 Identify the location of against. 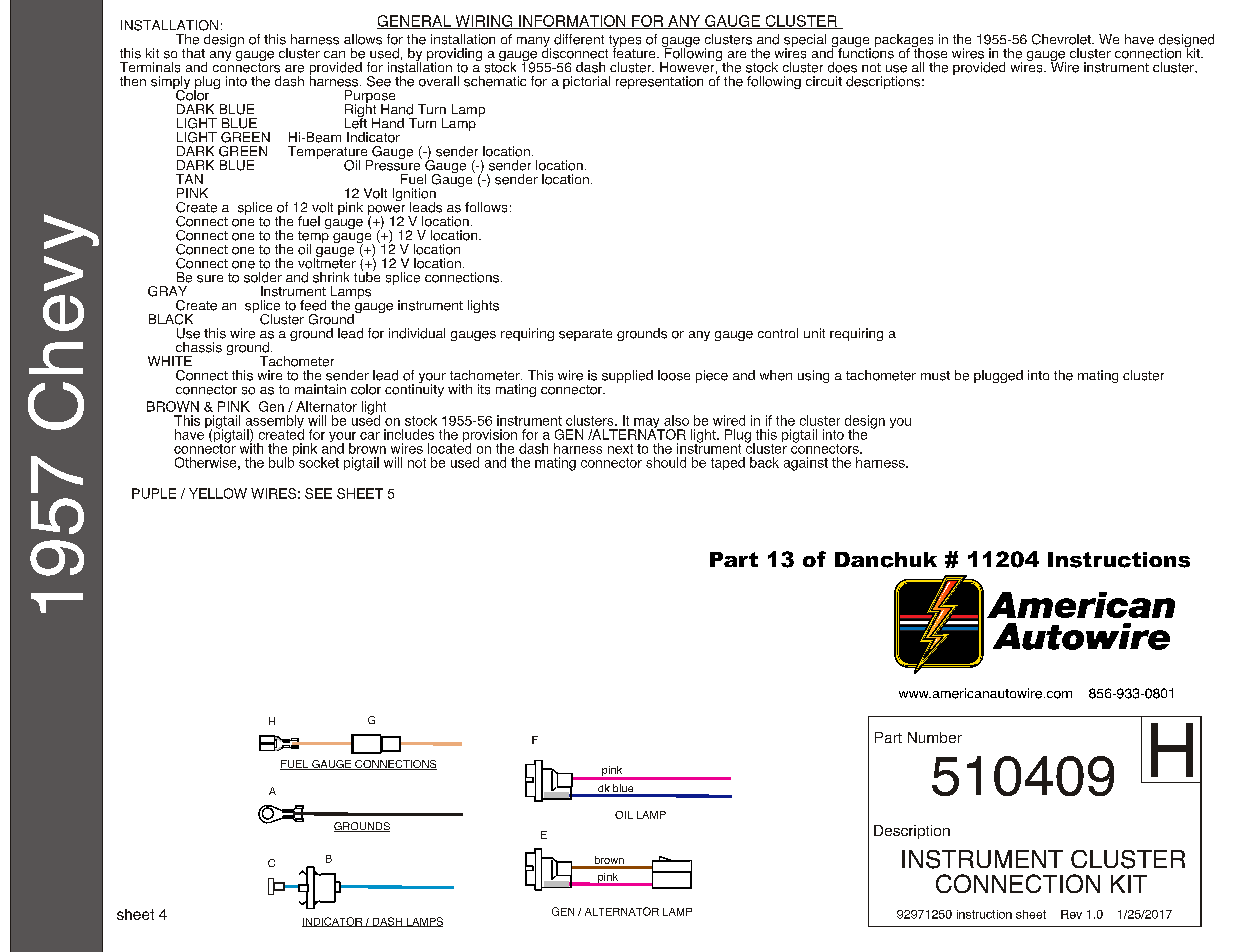
(806, 464).
